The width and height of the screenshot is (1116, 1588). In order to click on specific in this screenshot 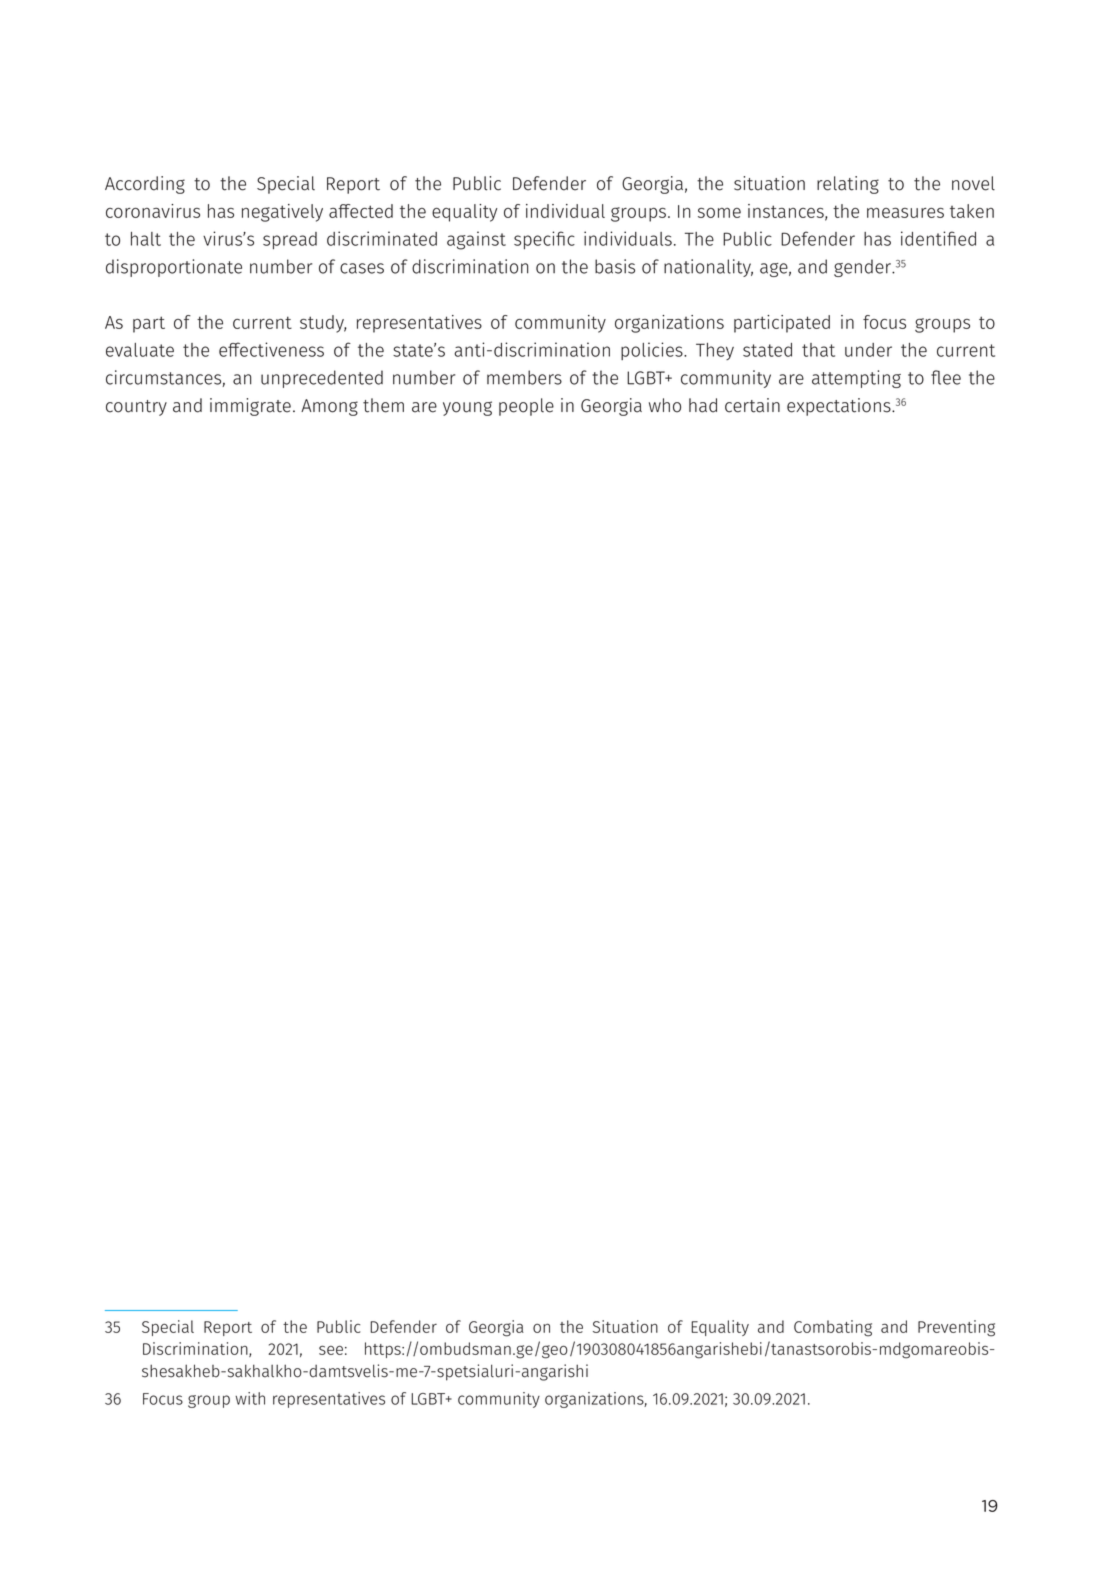, I will do `click(544, 240)`.
